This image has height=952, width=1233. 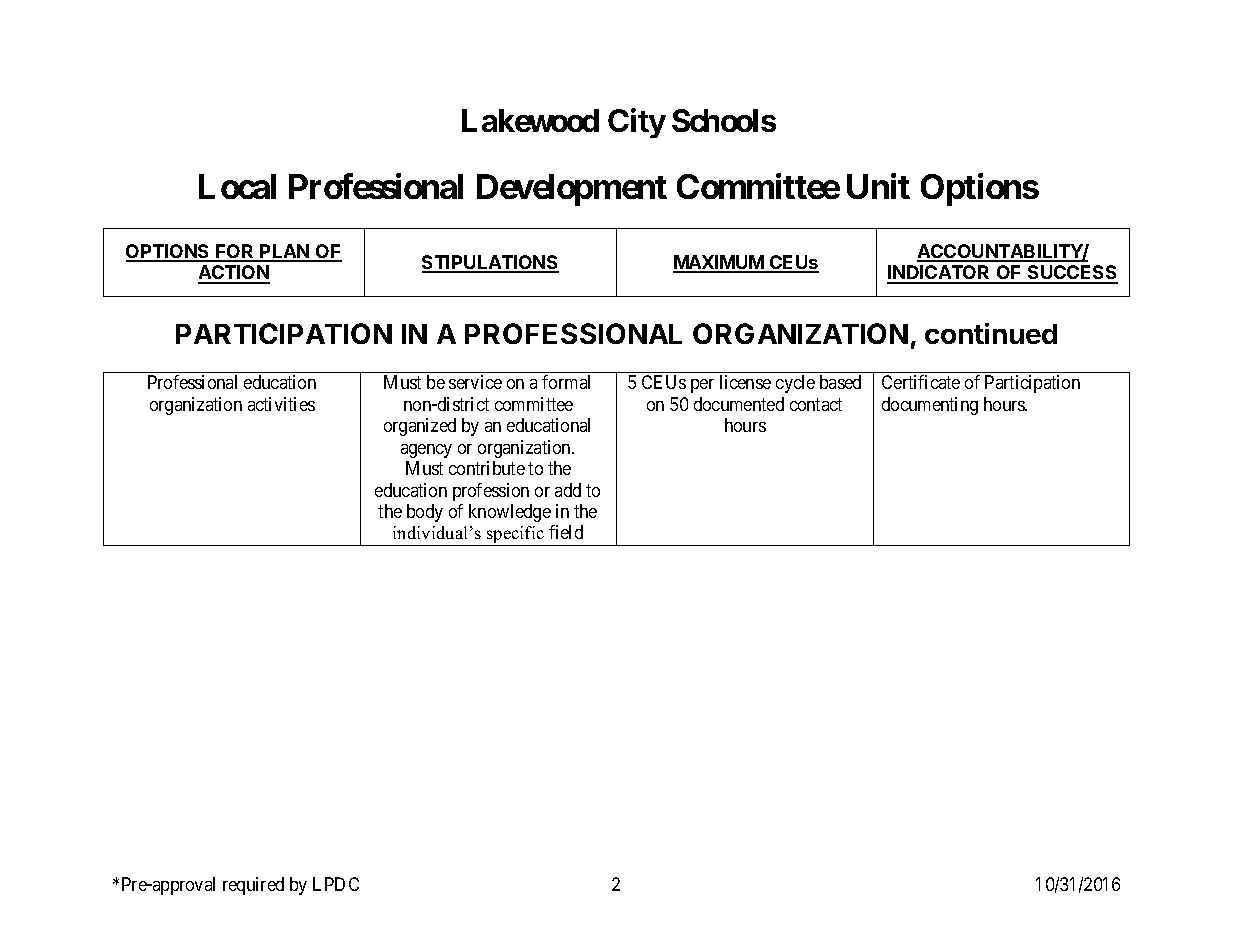 I want to click on City, so click(x=637, y=123).
